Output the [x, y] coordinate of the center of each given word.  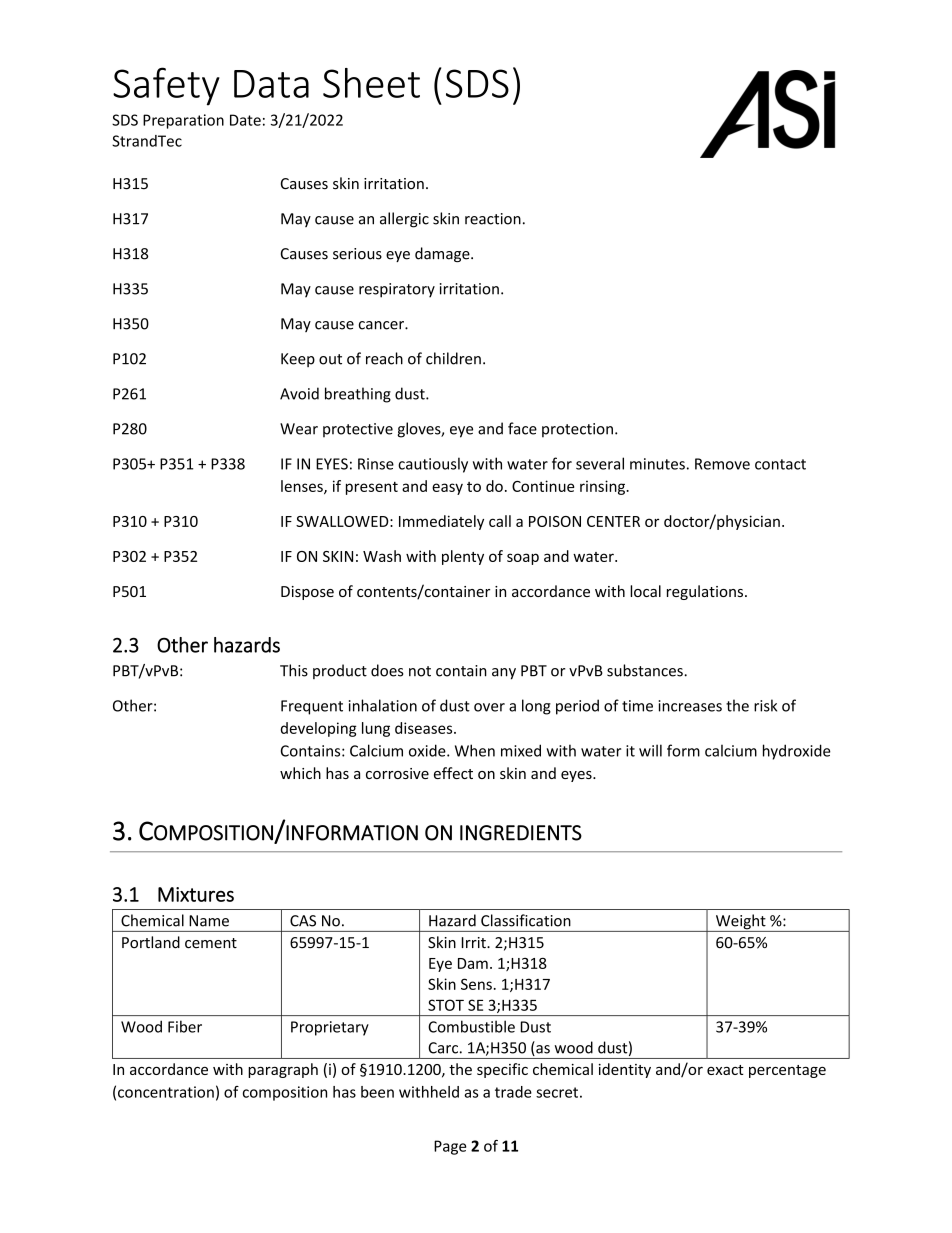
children [453, 358]
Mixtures [196, 894]
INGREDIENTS [521, 833]
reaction [493, 219]
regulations [706, 592]
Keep [298, 360]
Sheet [371, 83]
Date [245, 120]
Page [450, 1147]
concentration [166, 1092]
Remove [722, 464]
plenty [463, 557]
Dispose [307, 593]
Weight [740, 923]
